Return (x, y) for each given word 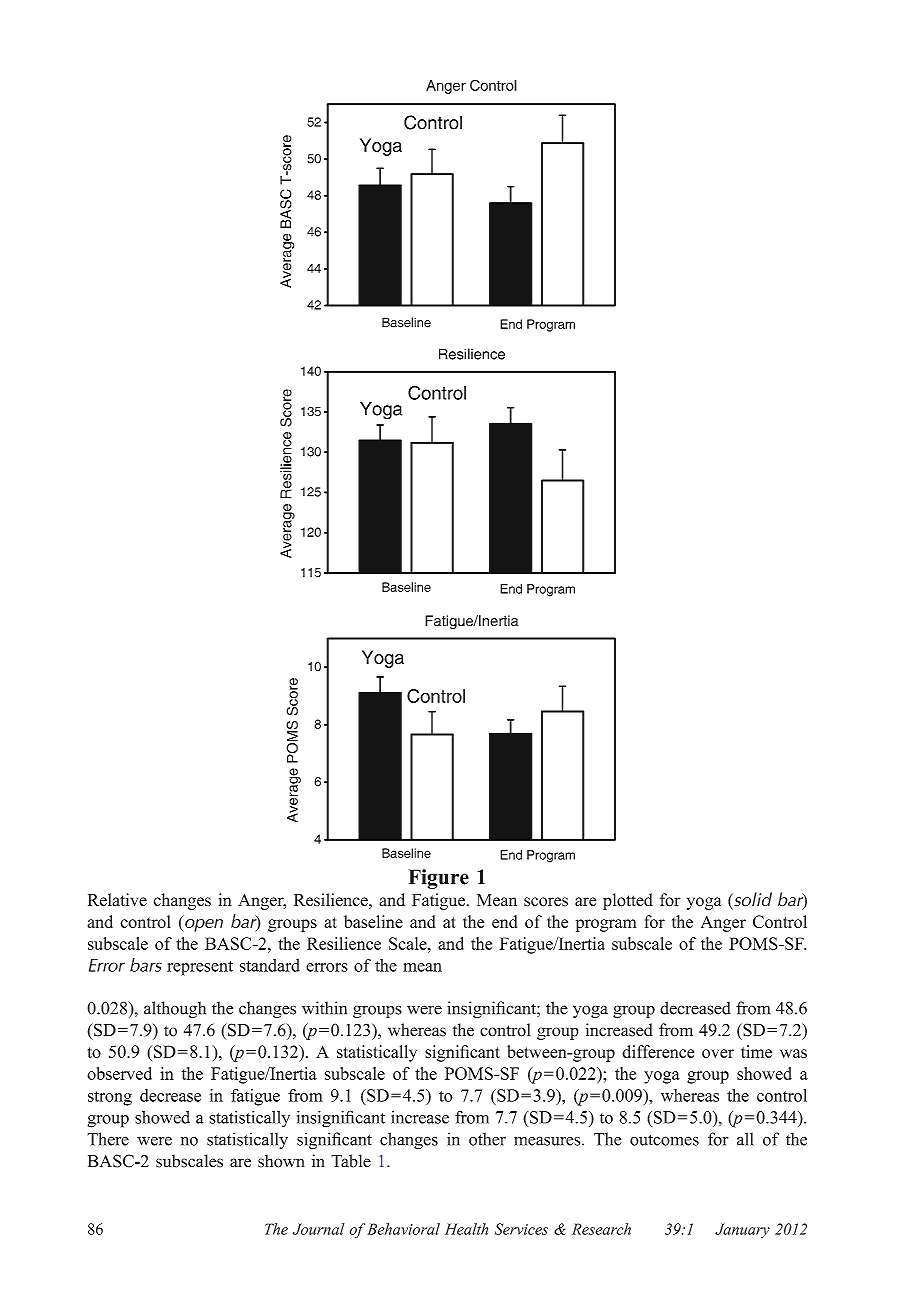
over (718, 1053)
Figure (439, 879)
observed (119, 1073)
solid (752, 899)
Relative (117, 900)
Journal (318, 1229)
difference (658, 1051)
